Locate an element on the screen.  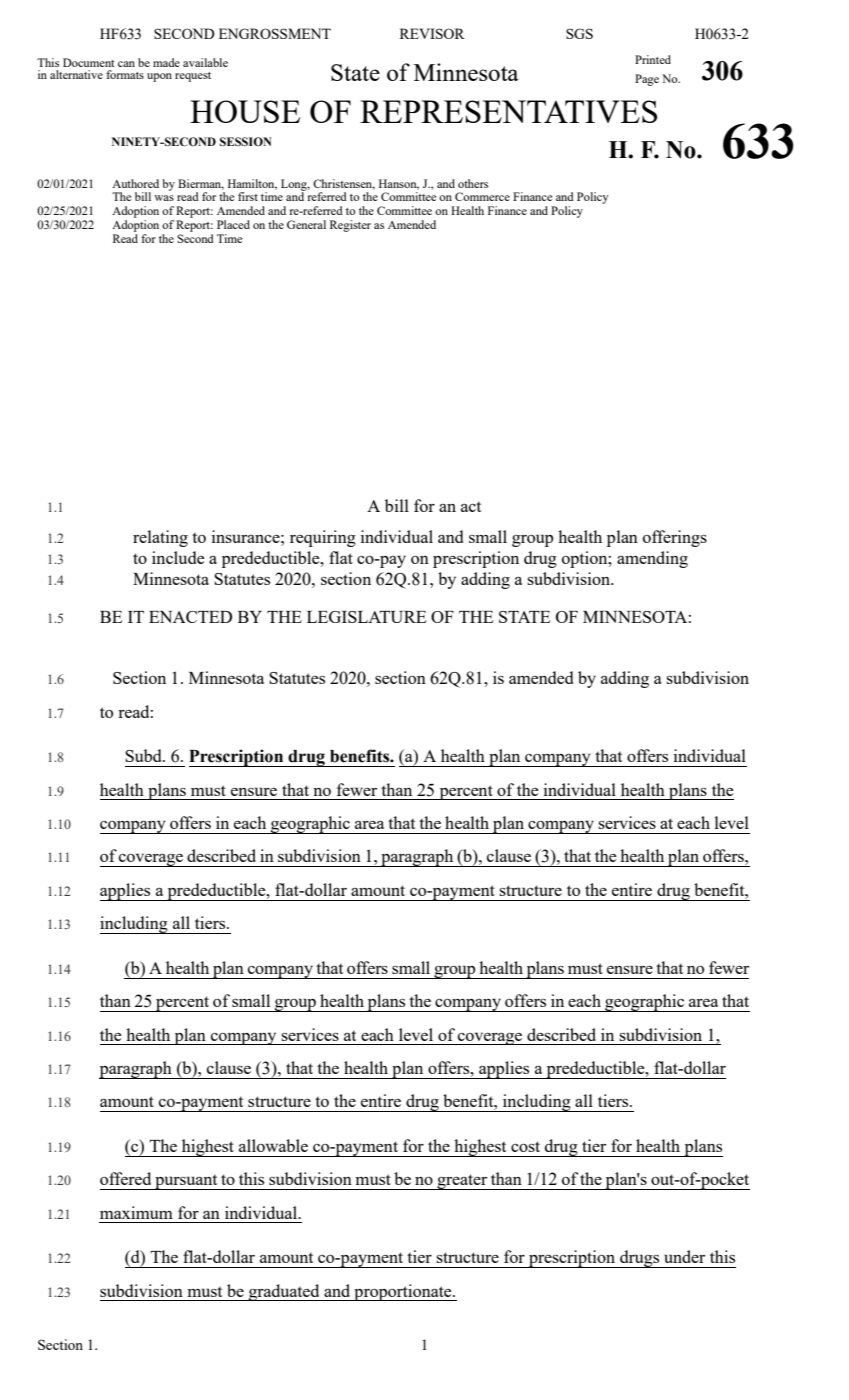
upon is located at coordinates (159, 77).
